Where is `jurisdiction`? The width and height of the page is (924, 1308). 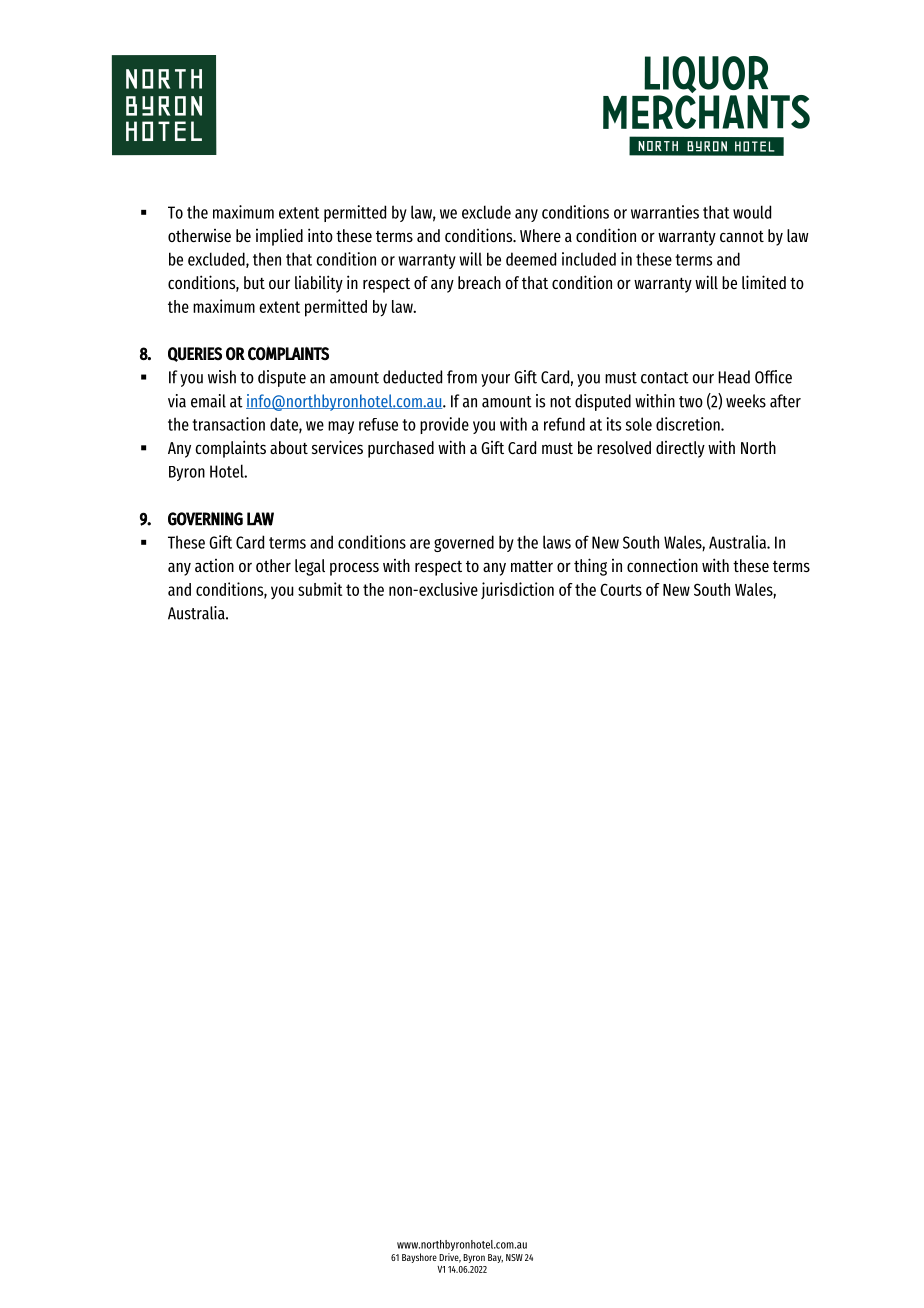 jurisdiction is located at coordinates (517, 590).
